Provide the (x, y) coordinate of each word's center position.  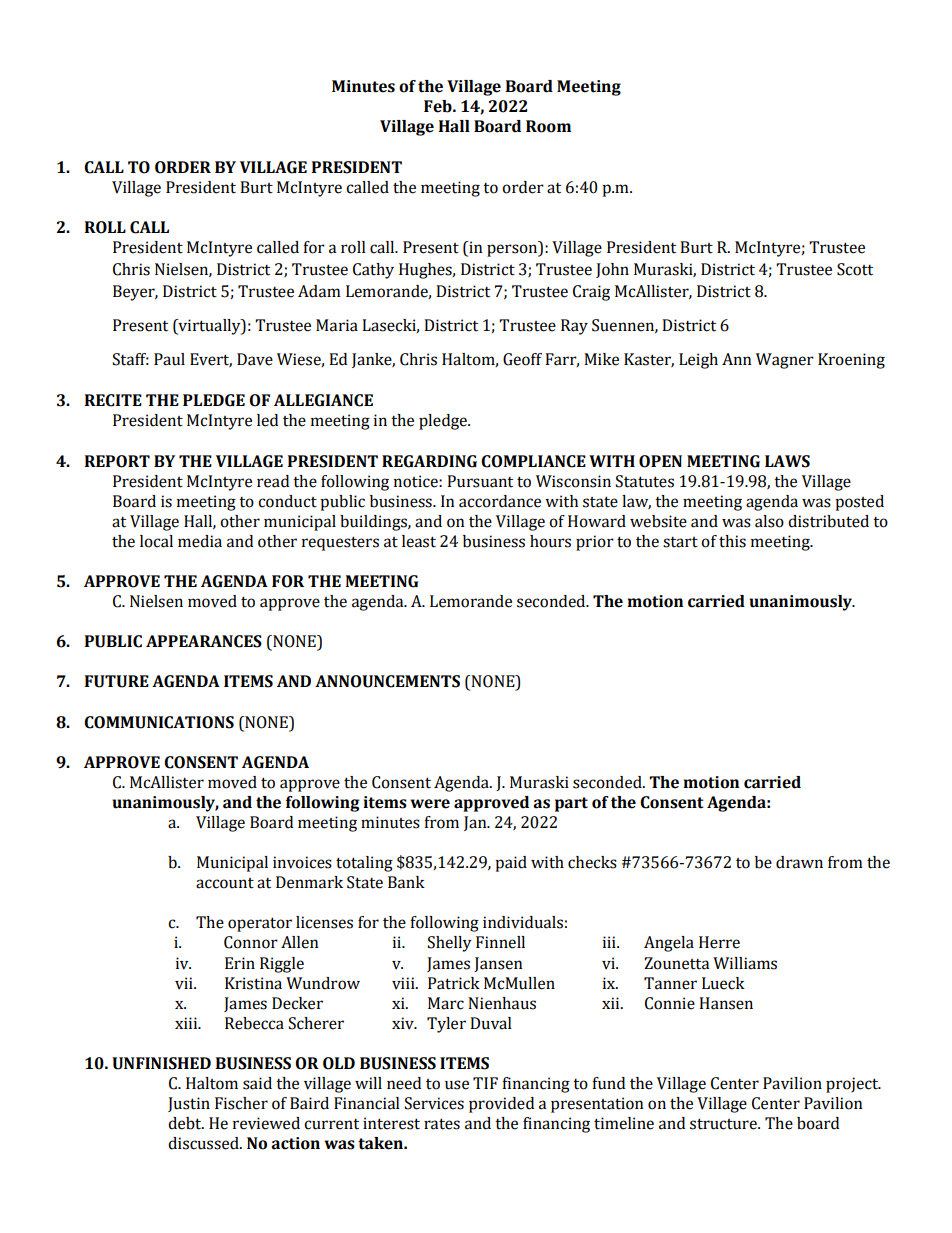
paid (511, 864)
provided (501, 1105)
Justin (189, 1104)
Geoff (522, 359)
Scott (855, 269)
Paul (169, 359)
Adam (319, 291)
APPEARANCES (204, 641)
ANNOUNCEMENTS (387, 681)
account (225, 883)
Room (548, 126)
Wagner (785, 361)
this (732, 541)
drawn (799, 862)
